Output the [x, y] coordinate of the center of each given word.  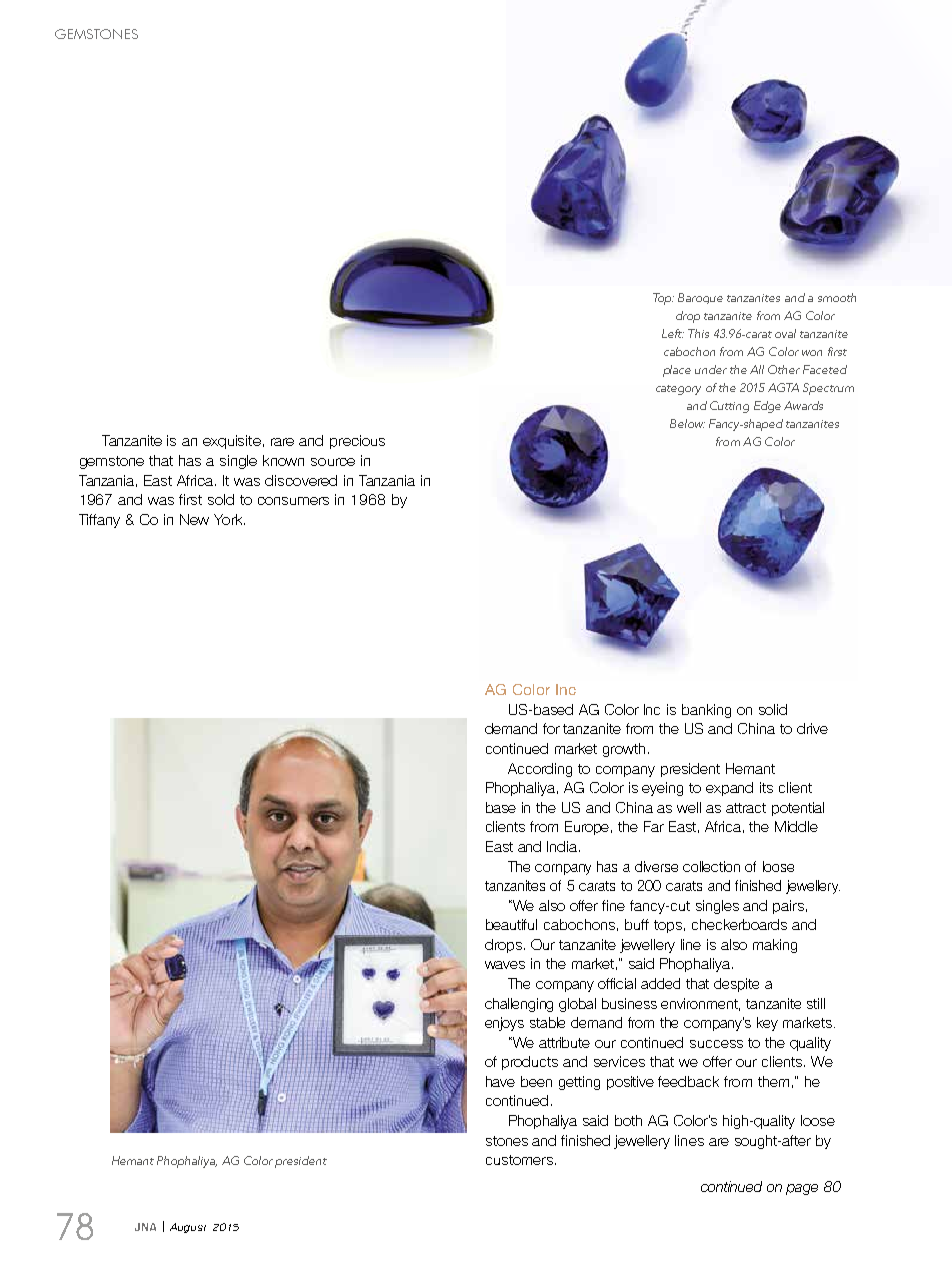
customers [519, 1160]
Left [673, 333]
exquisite [232, 442]
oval [785, 333]
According [540, 770]
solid [773, 709]
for [551, 728]
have [500, 1081]
